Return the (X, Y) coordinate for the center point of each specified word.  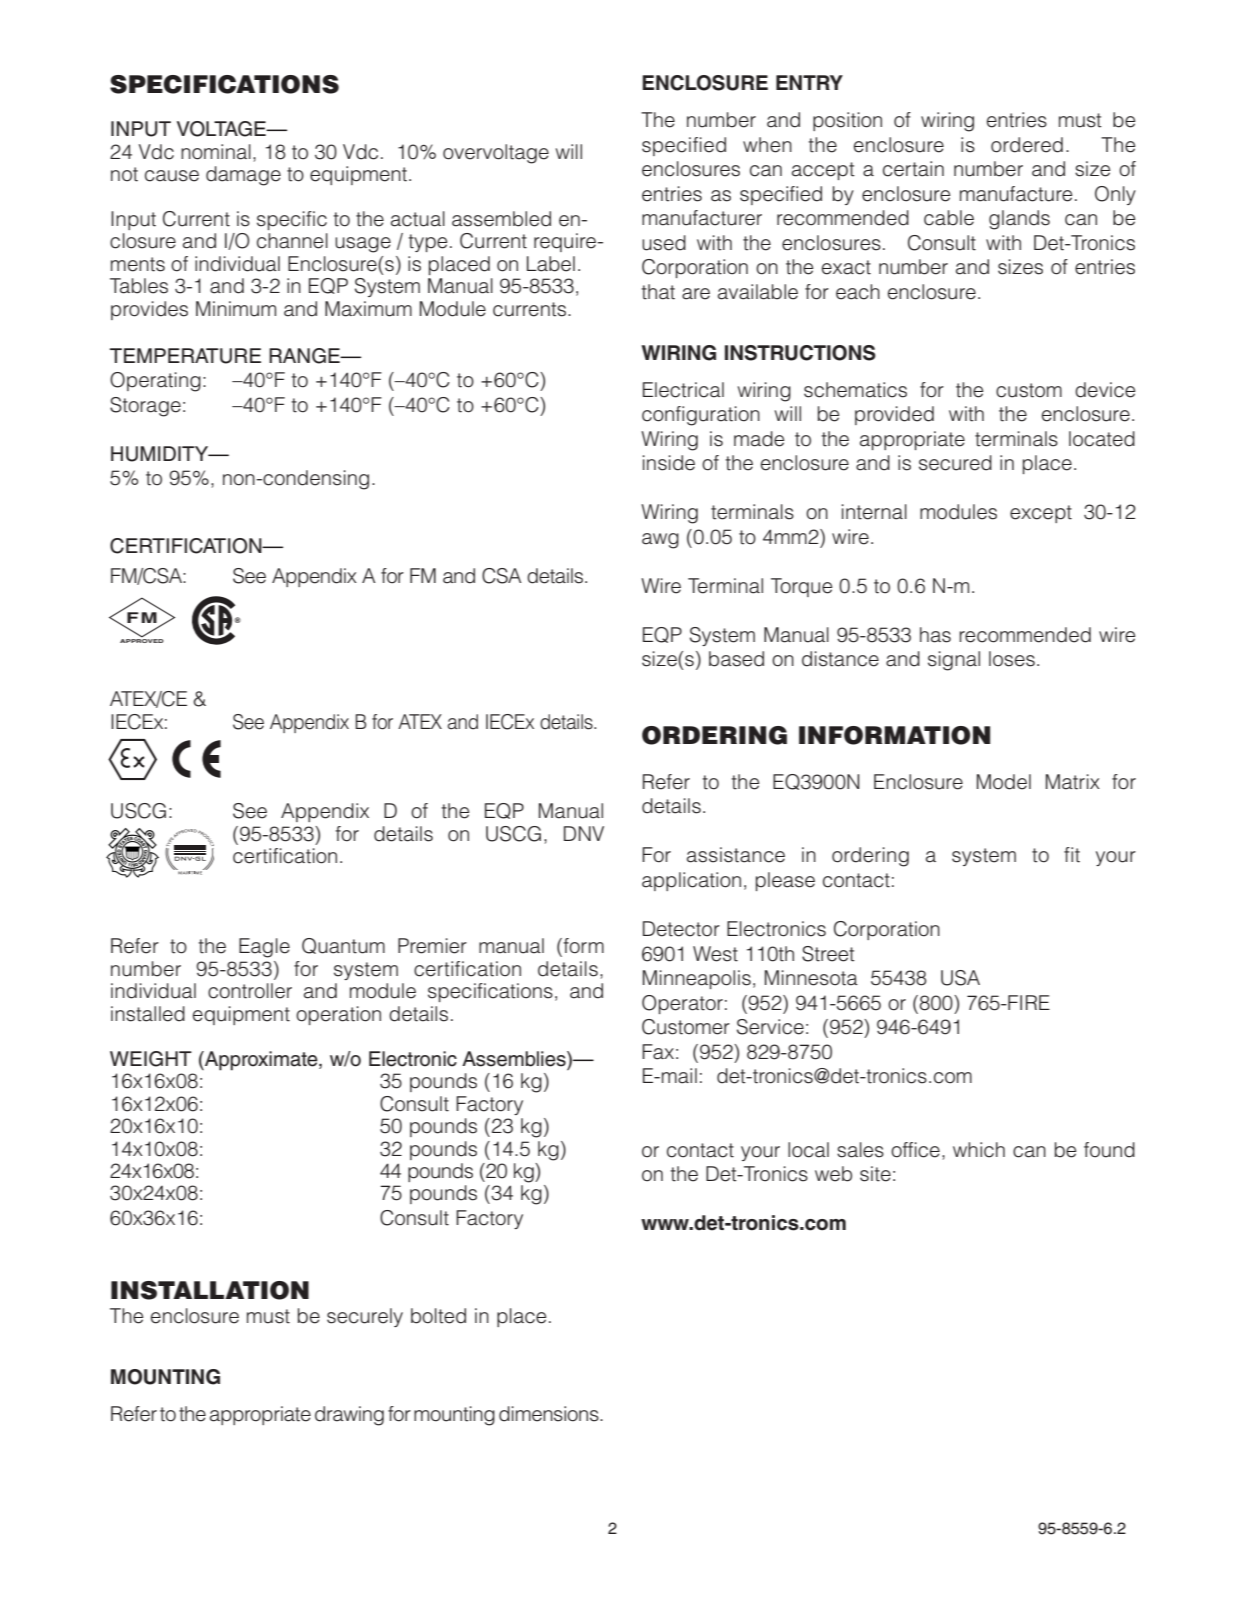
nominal (216, 152)
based (736, 659)
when (767, 145)
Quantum (343, 946)
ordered (1027, 145)
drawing (349, 1416)
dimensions (550, 1414)
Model (1004, 782)
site (875, 1174)
